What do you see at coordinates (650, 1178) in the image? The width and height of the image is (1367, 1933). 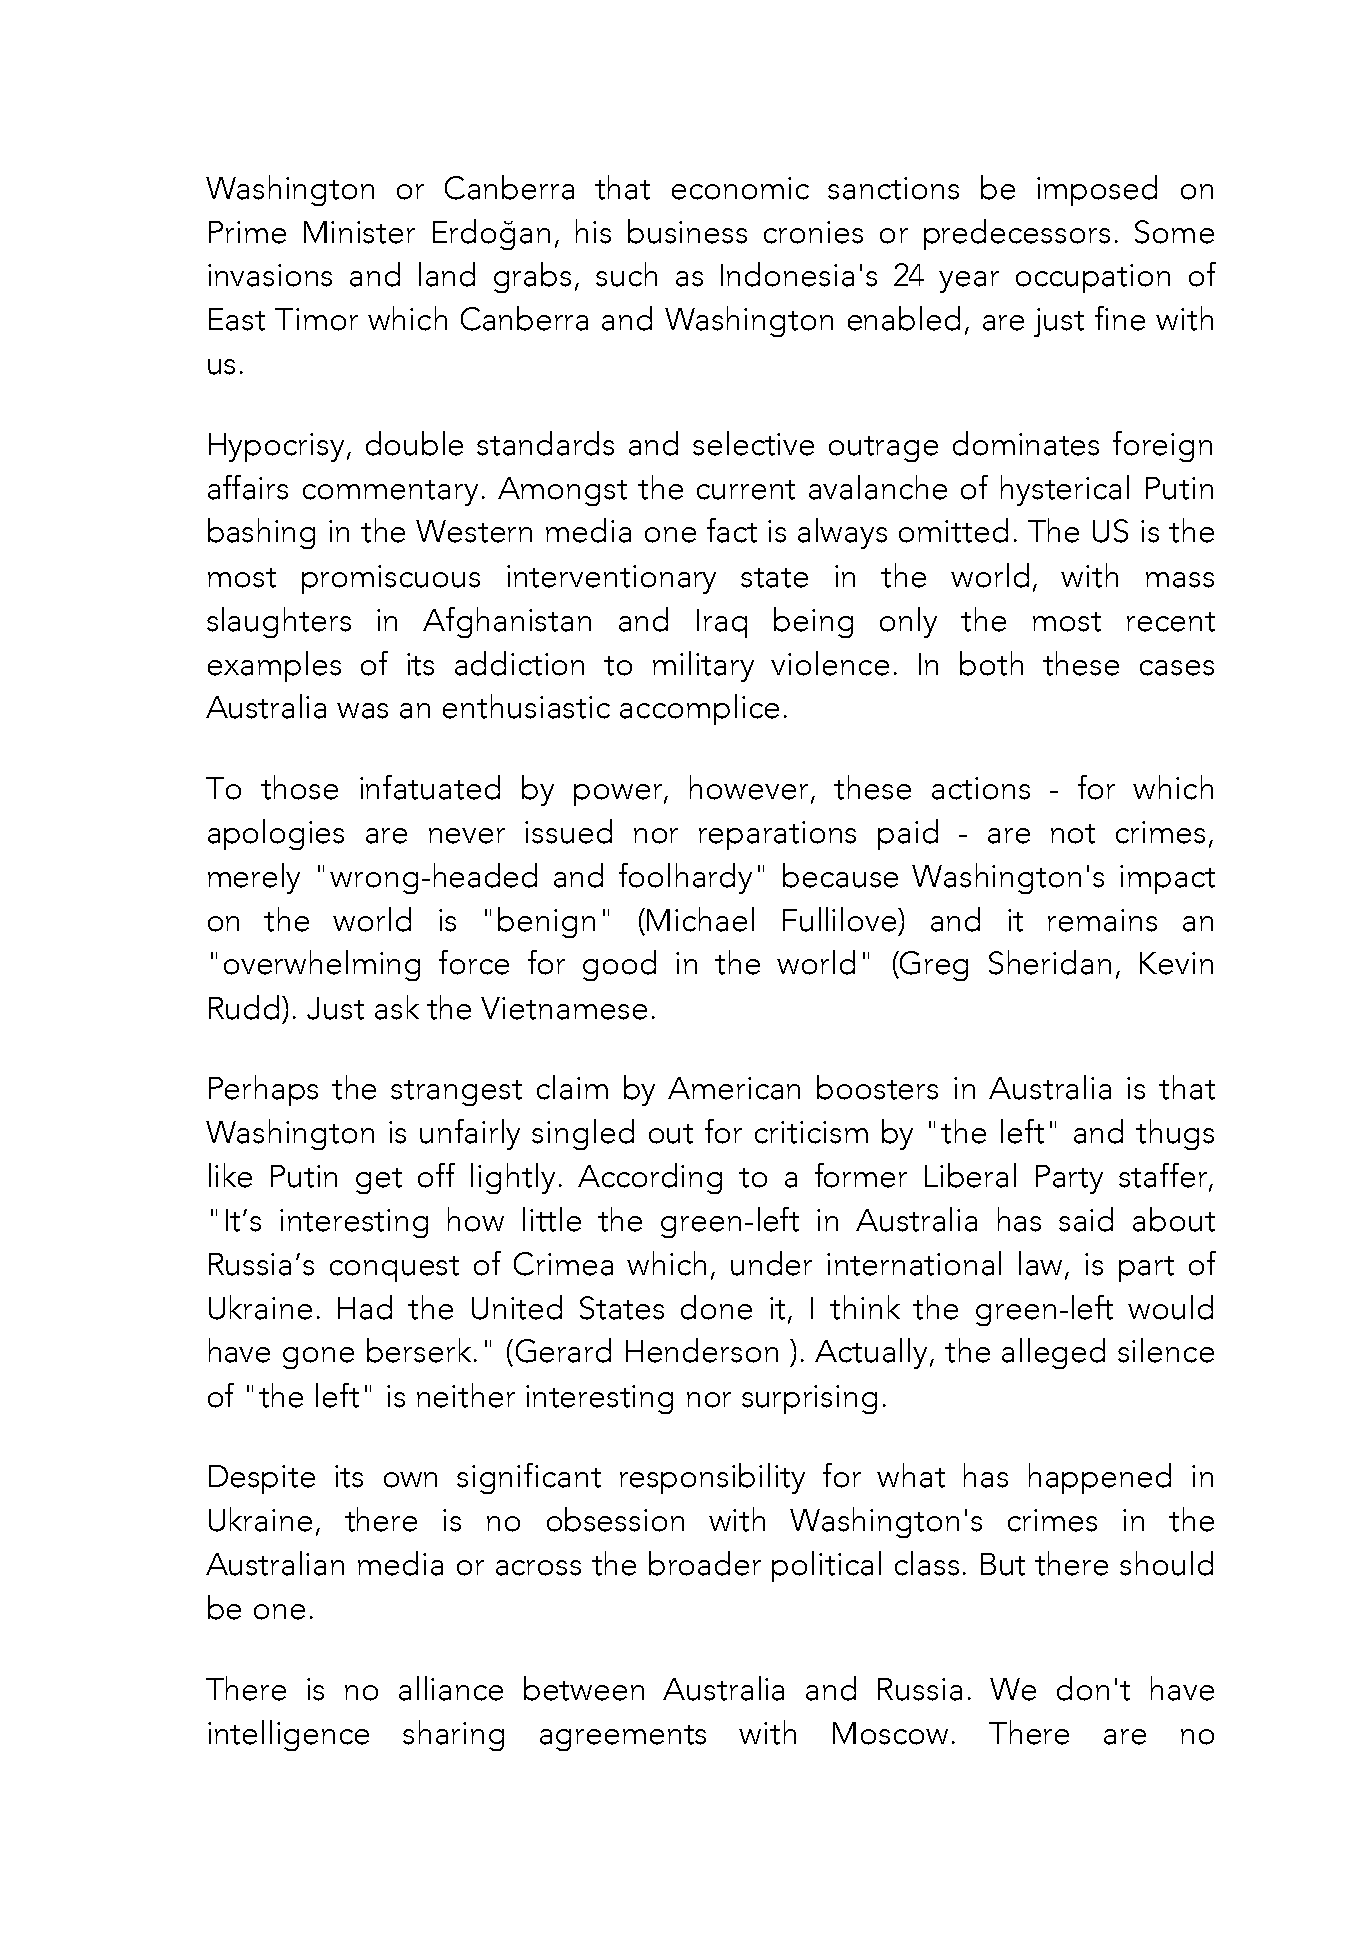 I see `According` at bounding box center [650, 1178].
